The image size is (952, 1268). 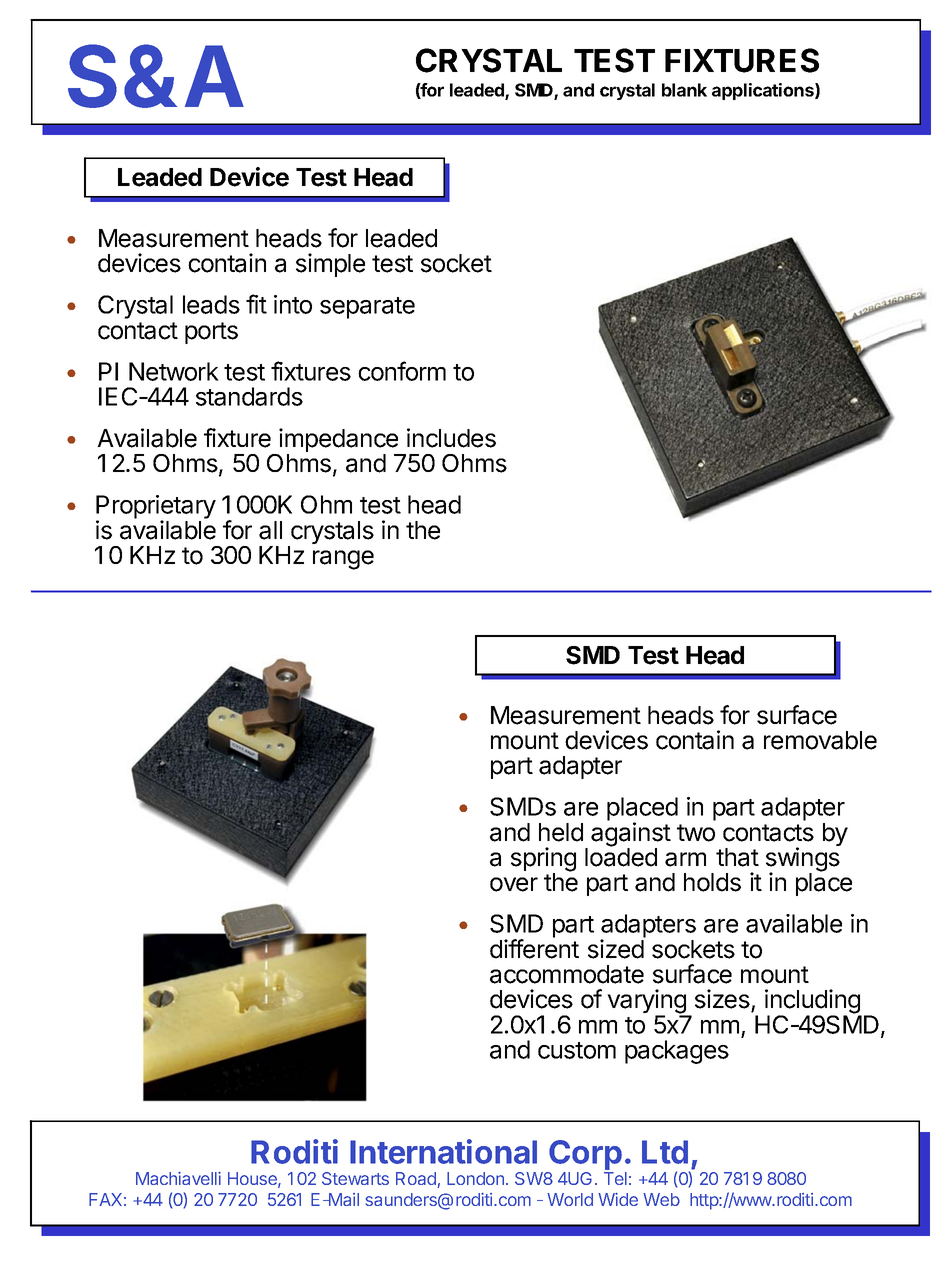 What do you see at coordinates (270, 530) in the screenshot?
I see `all` at bounding box center [270, 530].
